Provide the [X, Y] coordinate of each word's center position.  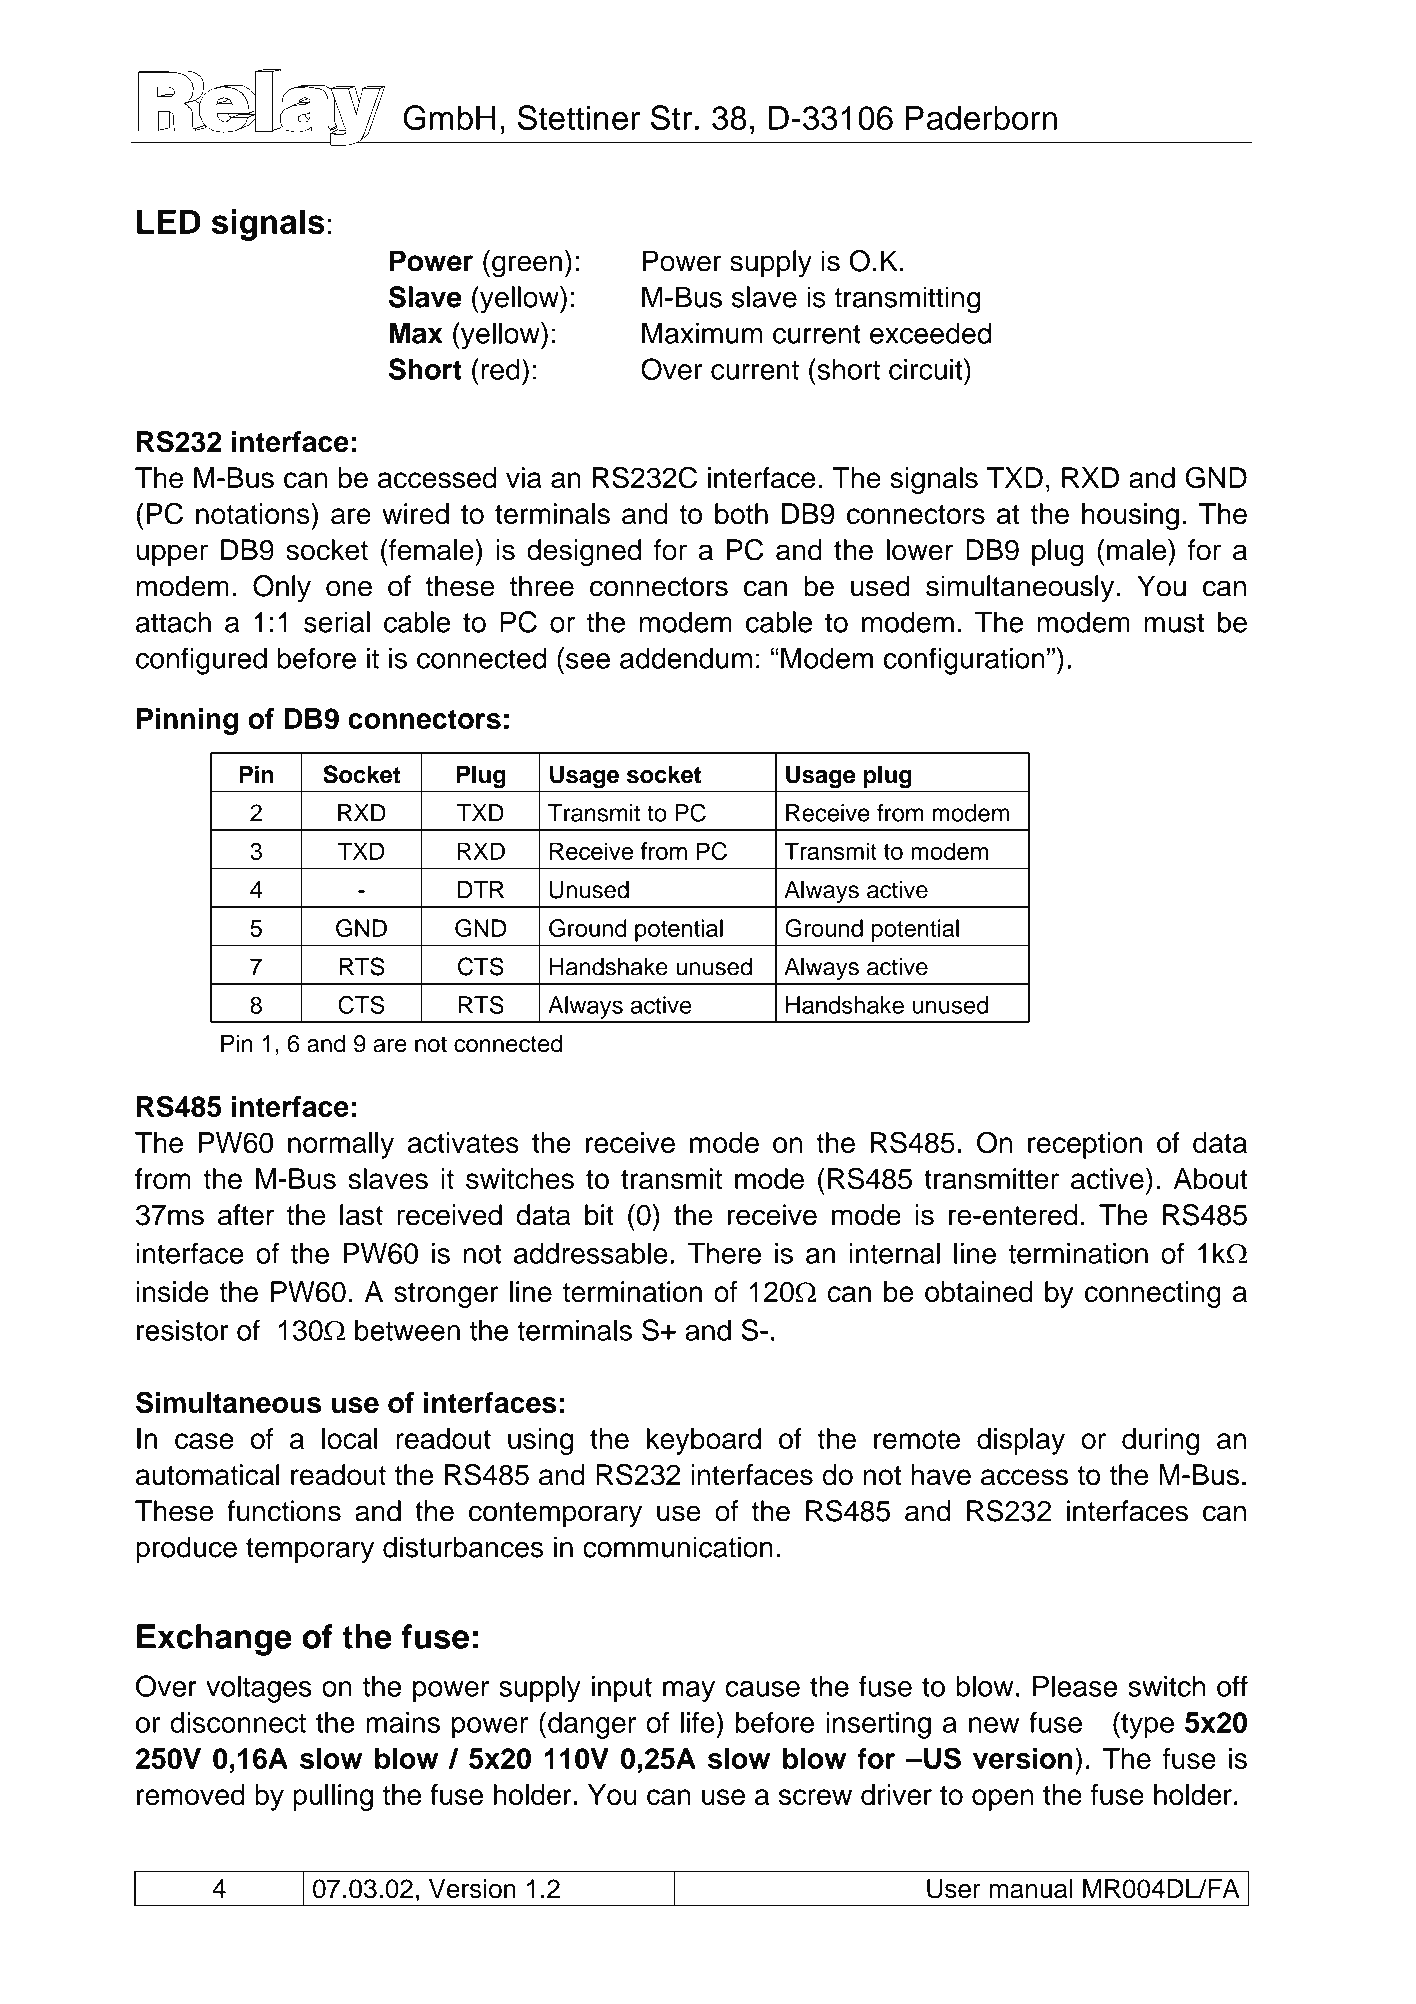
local [350, 1438]
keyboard [704, 1441]
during [1160, 1441]
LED [169, 221]
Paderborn [981, 118]
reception [1085, 1145]
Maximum [702, 333]
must [1174, 623]
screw [815, 1797]
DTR [481, 889]
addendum [686, 658]
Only [282, 588]
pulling [333, 1797]
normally [341, 1145]
